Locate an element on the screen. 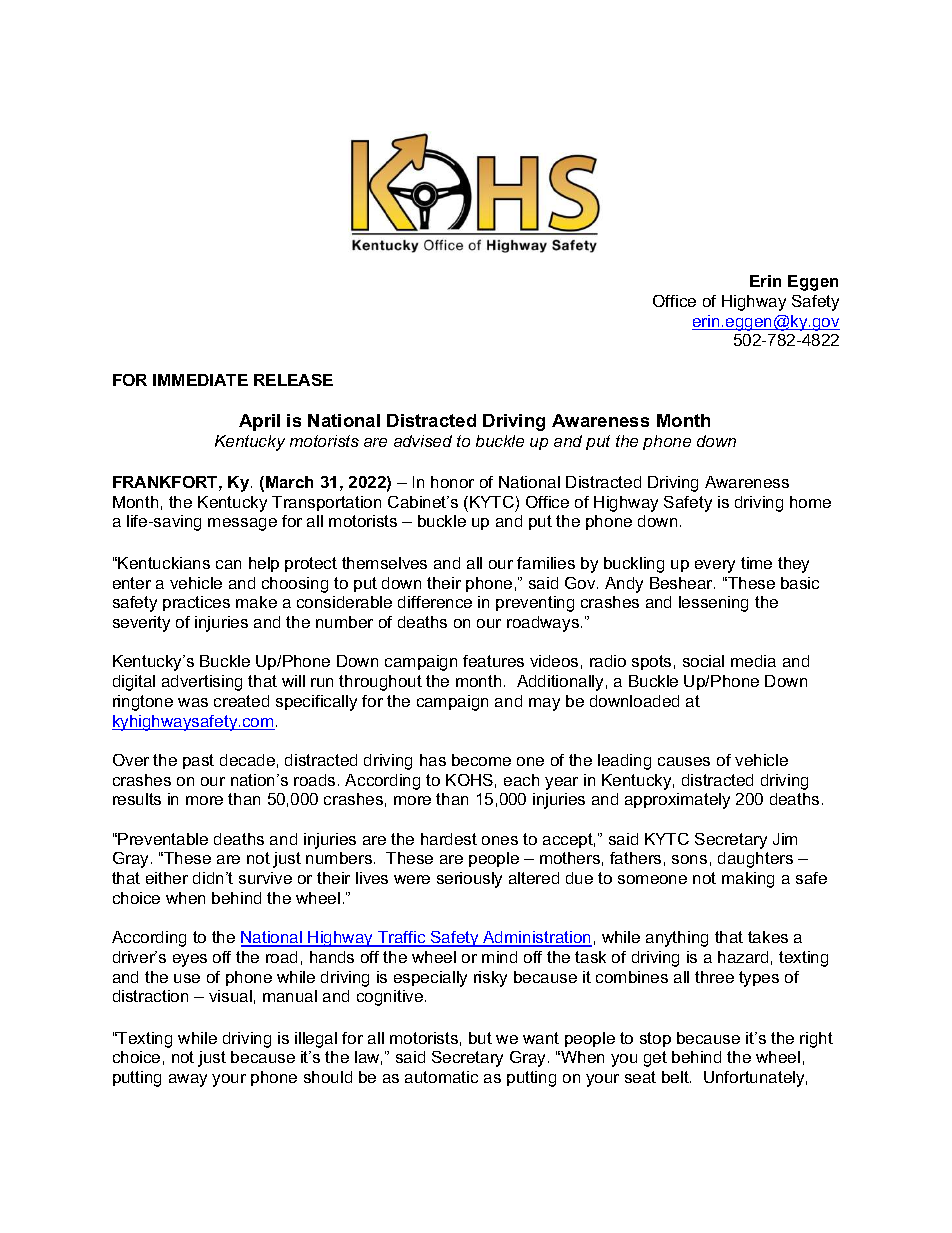 The image size is (952, 1233). away is located at coordinates (188, 1080).
